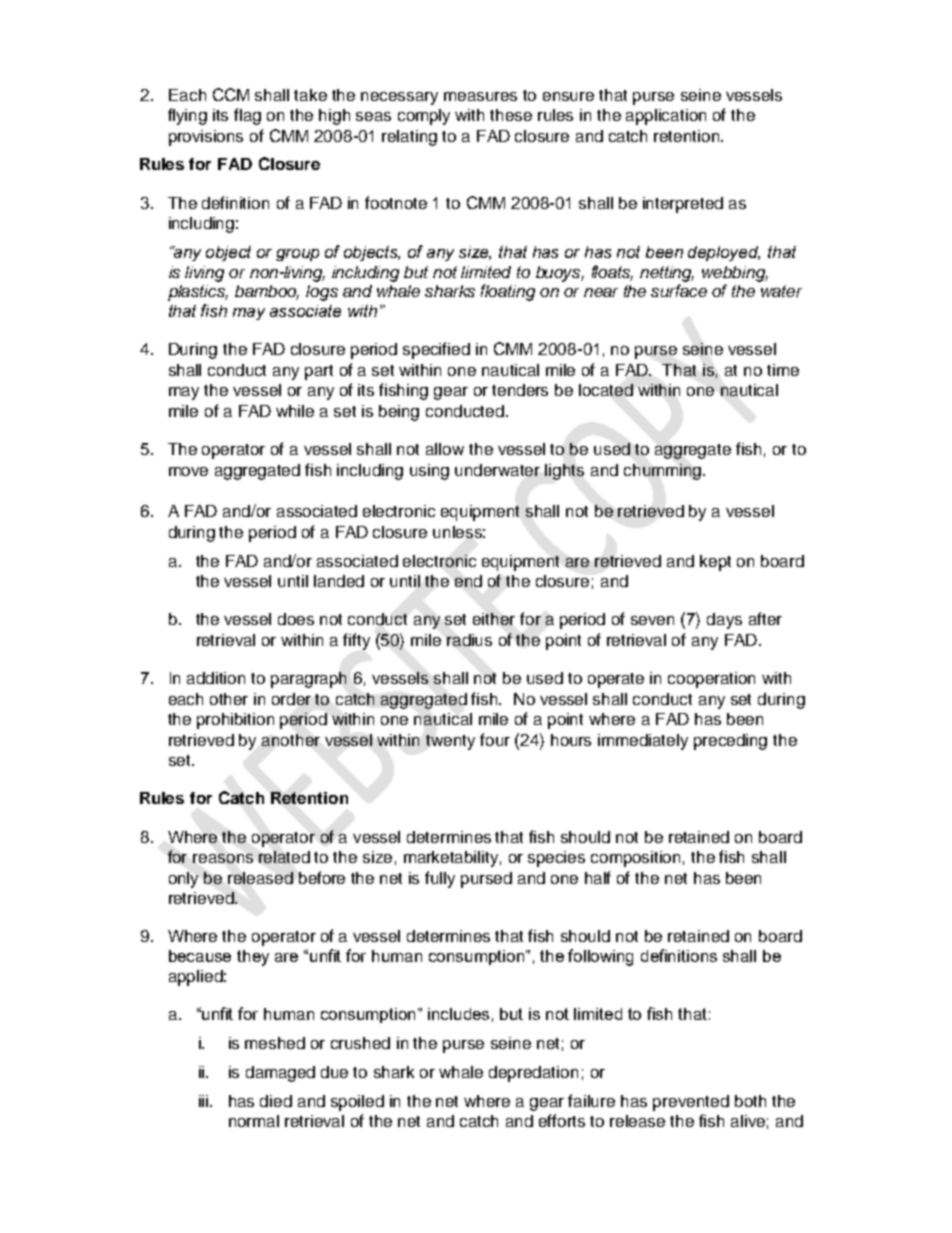 The image size is (952, 1233). I want to click on tenders, so click(520, 390).
